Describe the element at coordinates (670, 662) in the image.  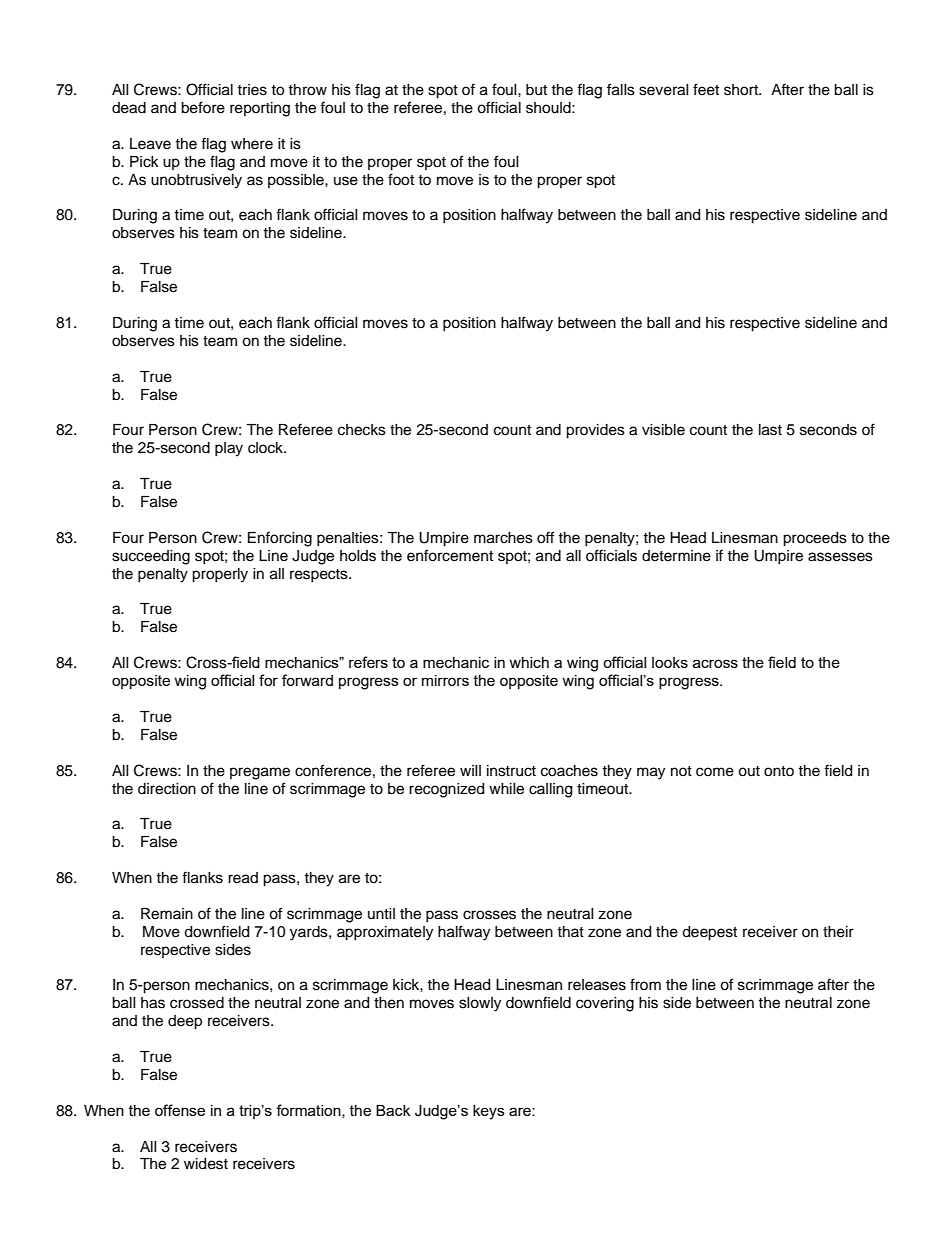
I see `looks` at that location.
